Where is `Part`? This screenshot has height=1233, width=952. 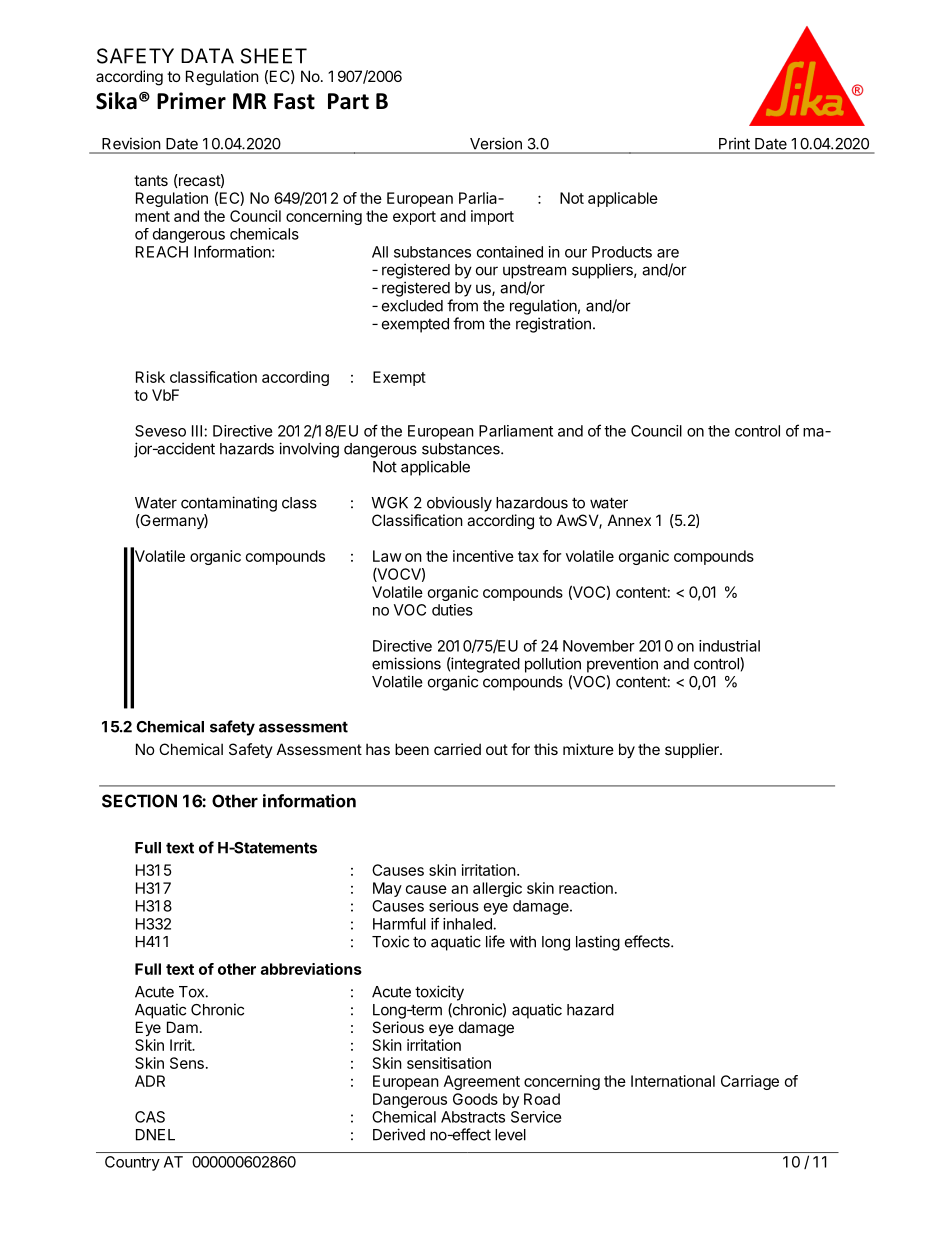 Part is located at coordinates (348, 101).
